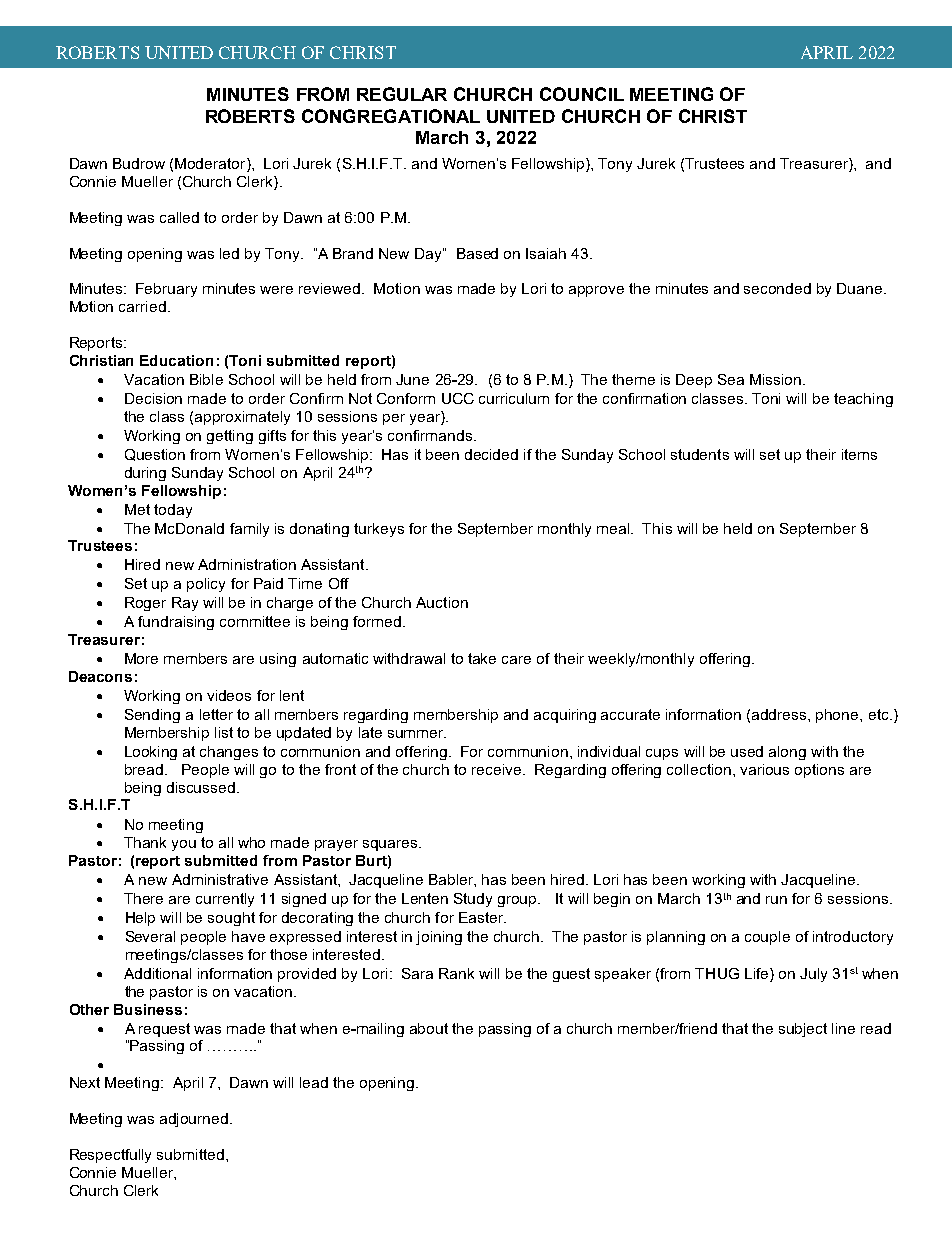 Image resolution: width=952 pixels, height=1233 pixels. What do you see at coordinates (764, 769) in the screenshot?
I see `various` at bounding box center [764, 769].
